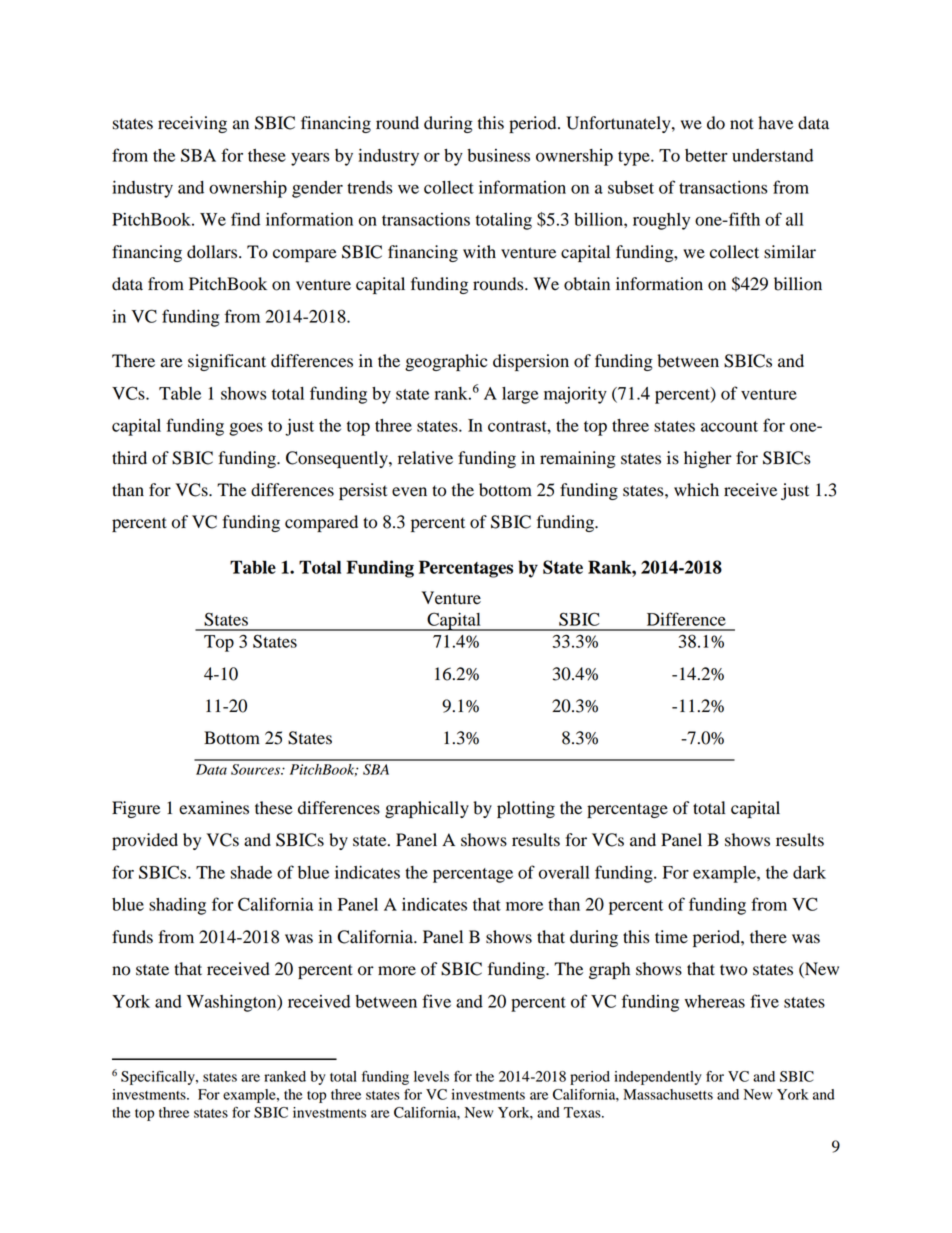 The image size is (952, 1233). I want to click on better, so click(706, 155).
